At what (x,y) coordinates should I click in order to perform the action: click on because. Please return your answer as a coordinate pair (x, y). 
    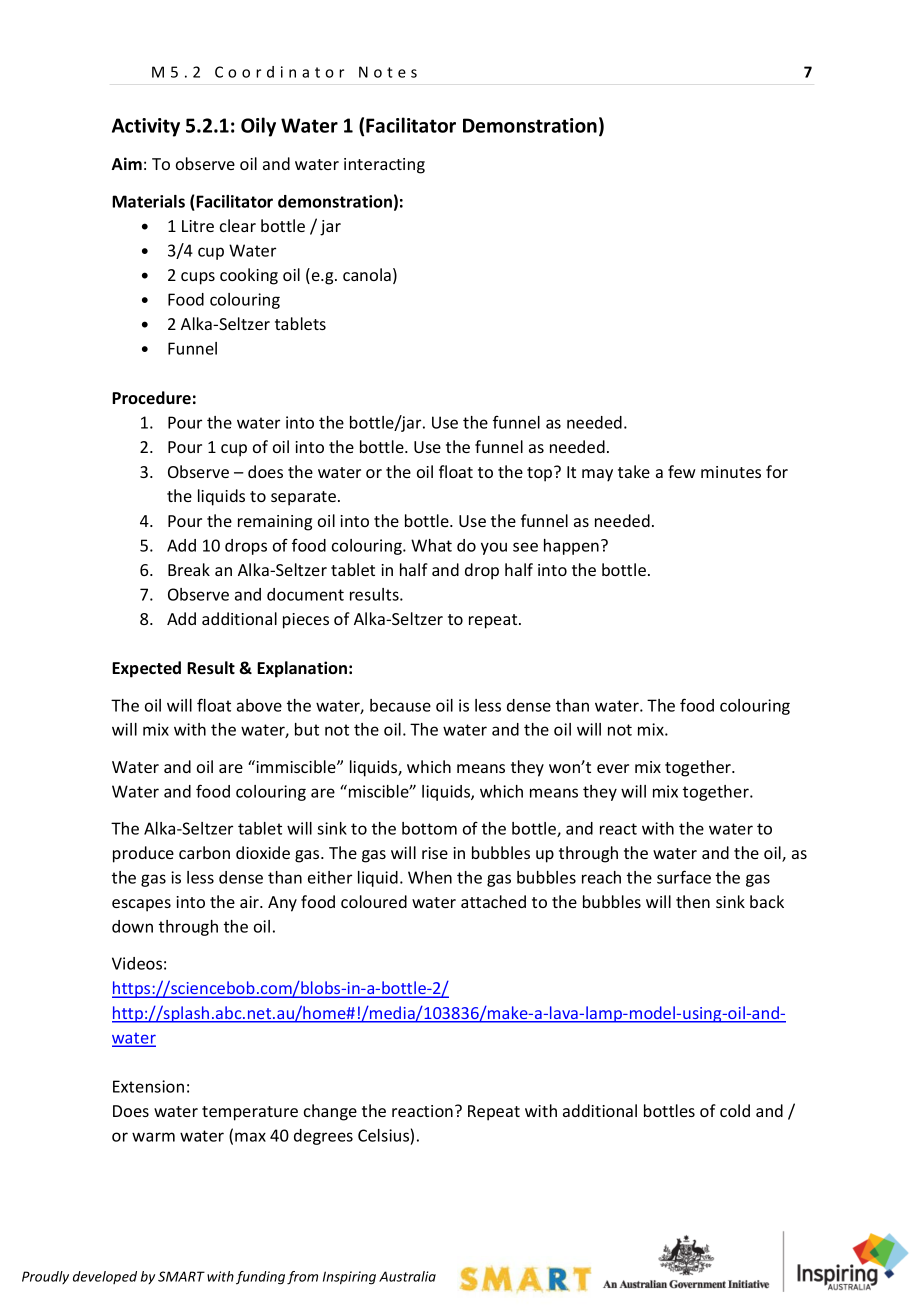
    Looking at the image, I should click on (400, 705).
